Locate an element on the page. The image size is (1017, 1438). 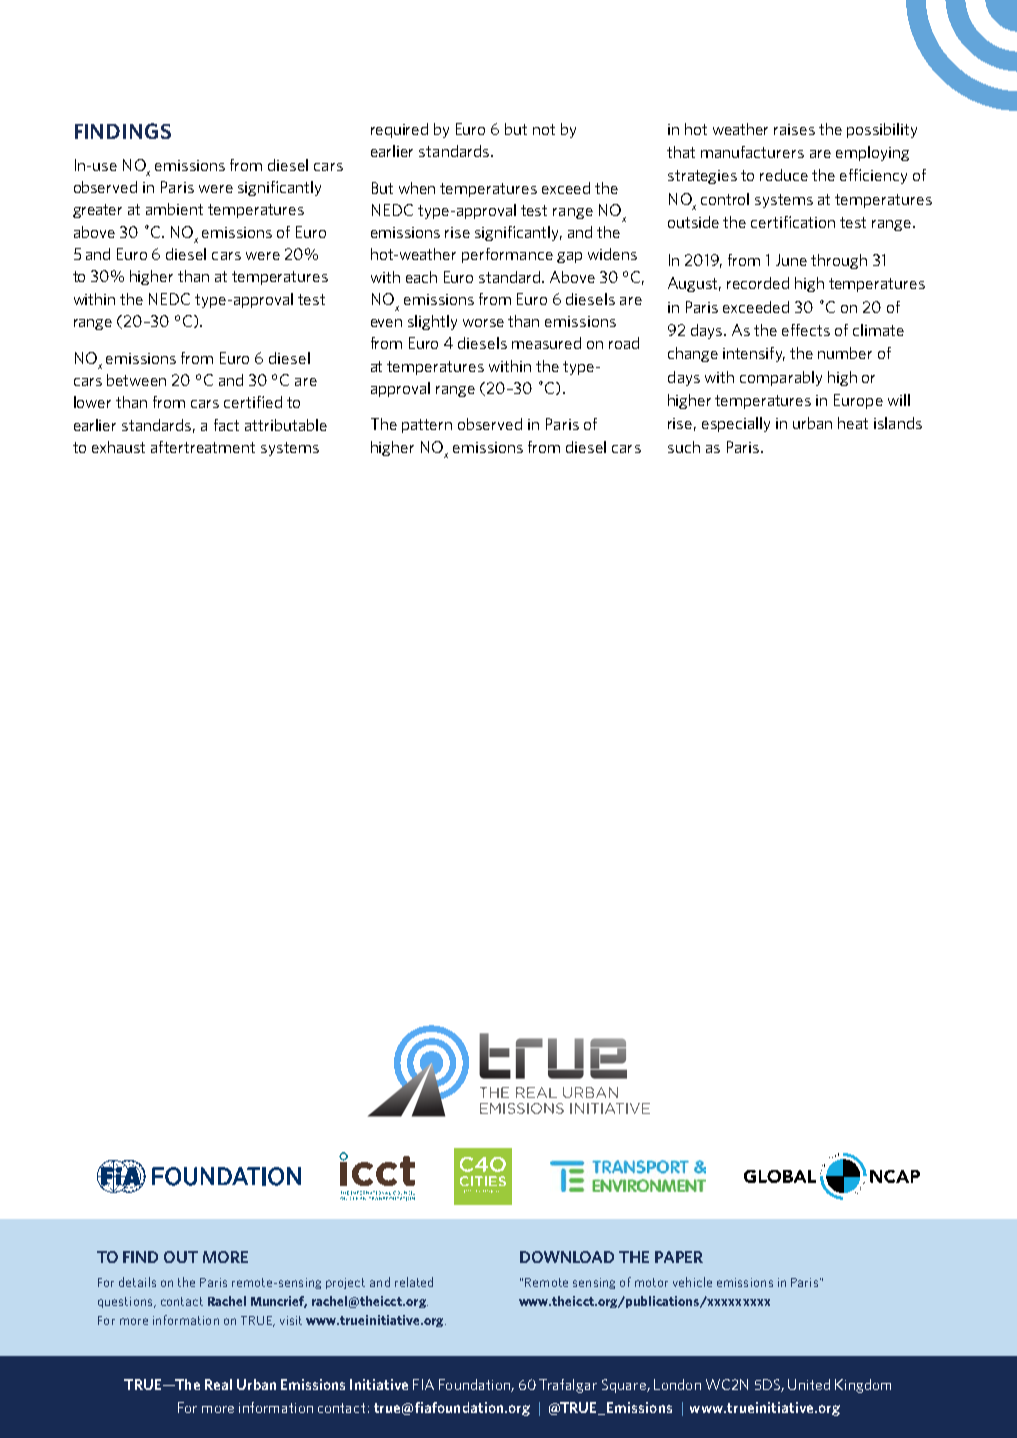
such is located at coordinates (684, 447).
